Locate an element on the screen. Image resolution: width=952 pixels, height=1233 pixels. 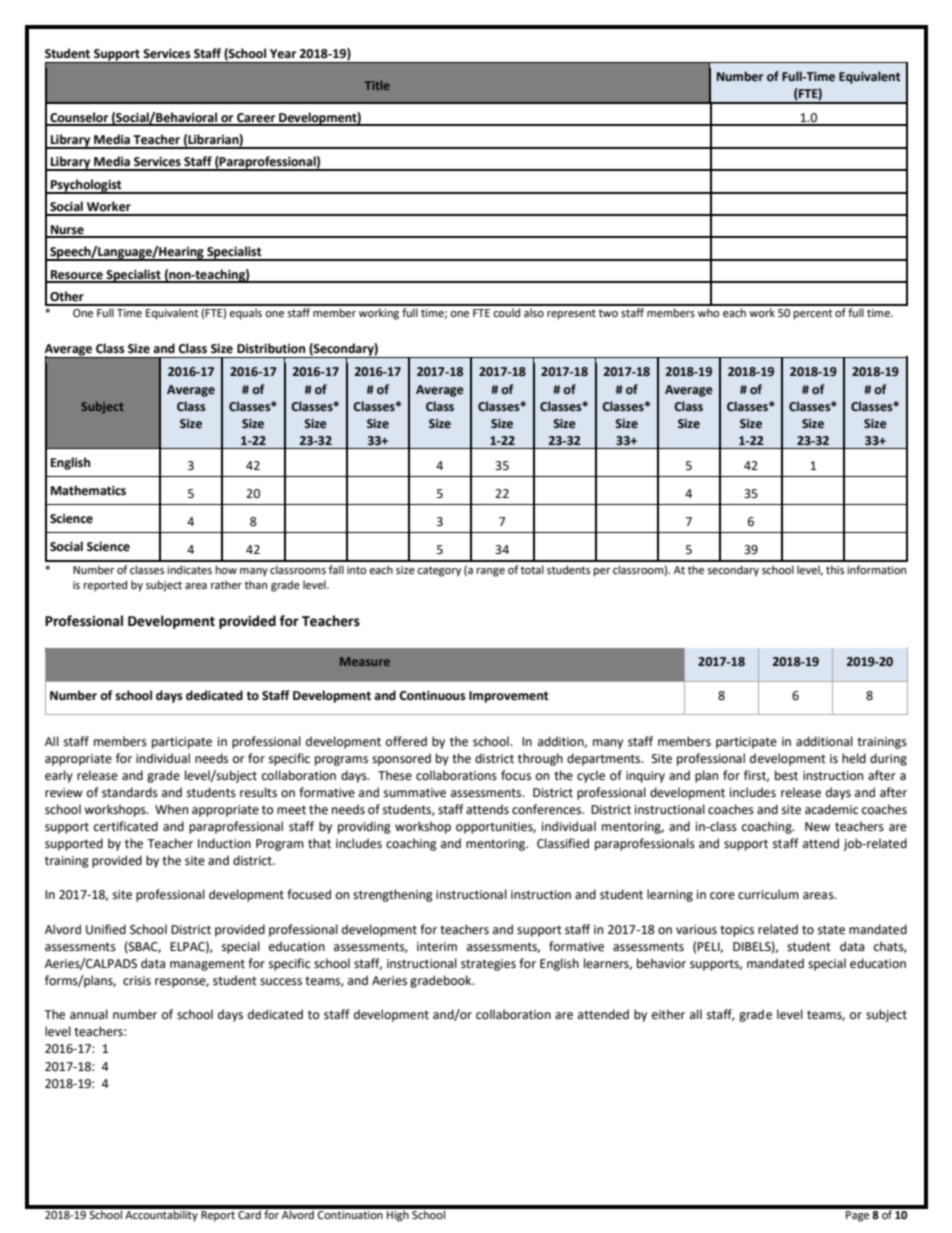
percent is located at coordinates (813, 314).
